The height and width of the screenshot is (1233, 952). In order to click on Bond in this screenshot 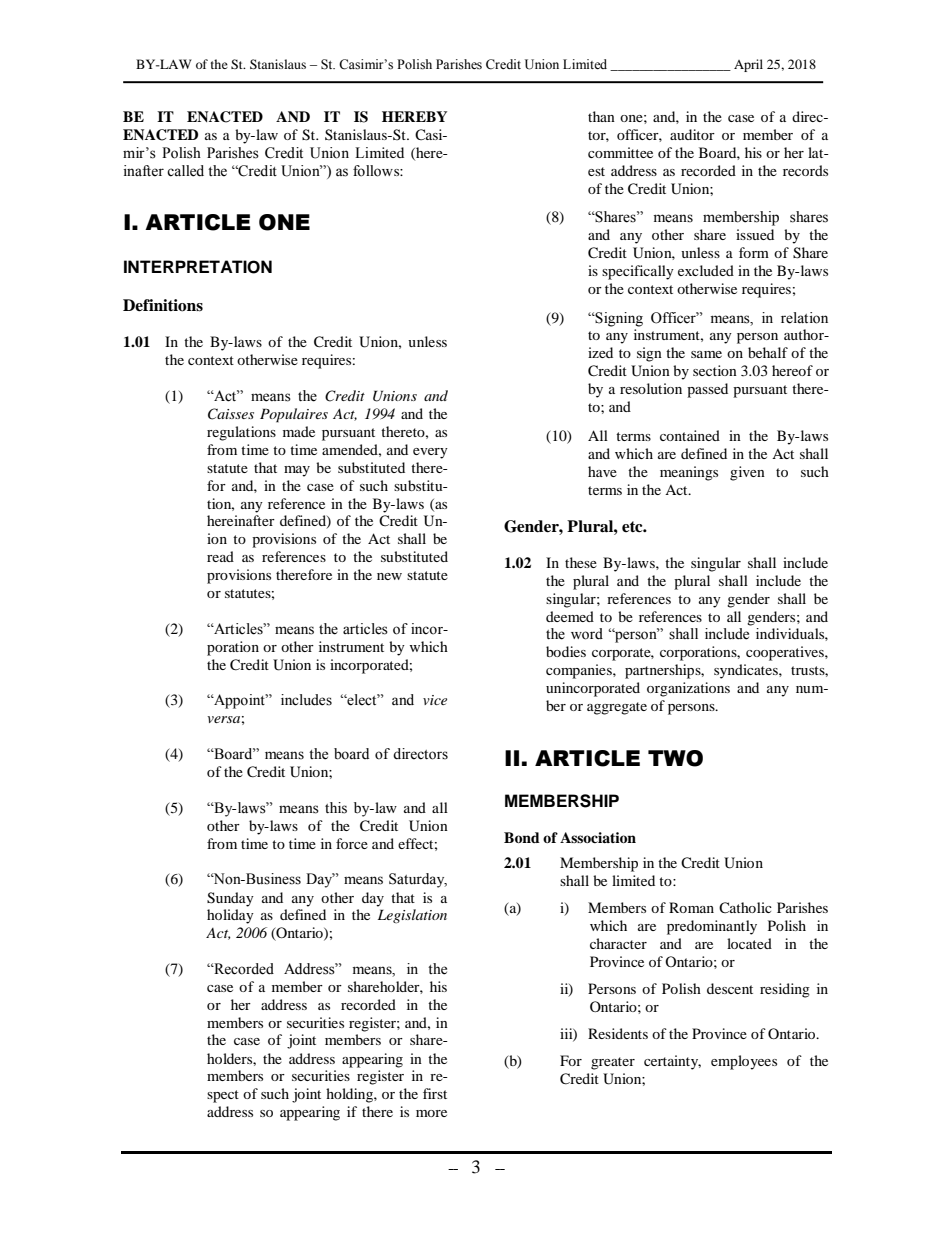, I will do `click(522, 837)`.
